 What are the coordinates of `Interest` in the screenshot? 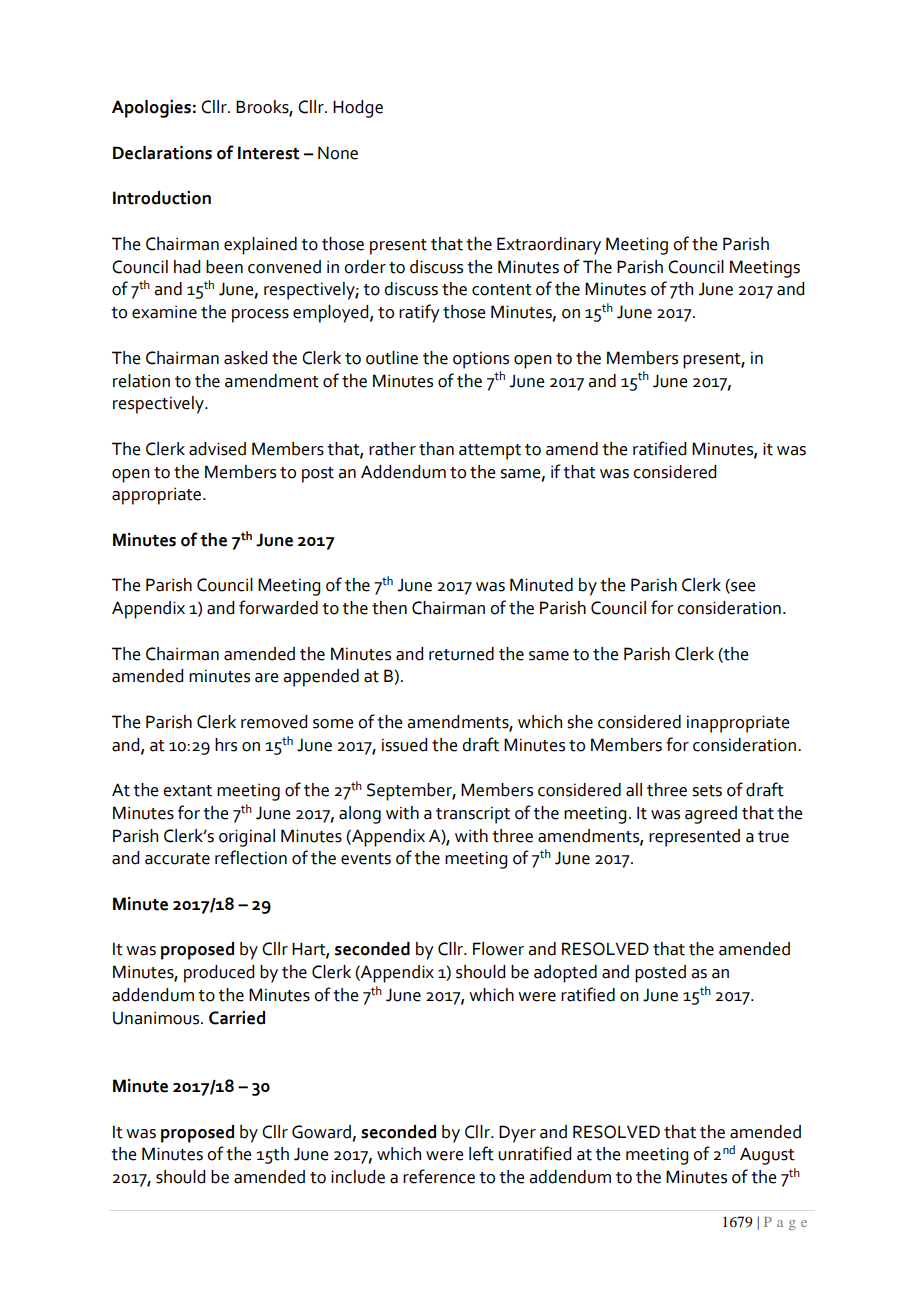 It's located at (269, 153).
